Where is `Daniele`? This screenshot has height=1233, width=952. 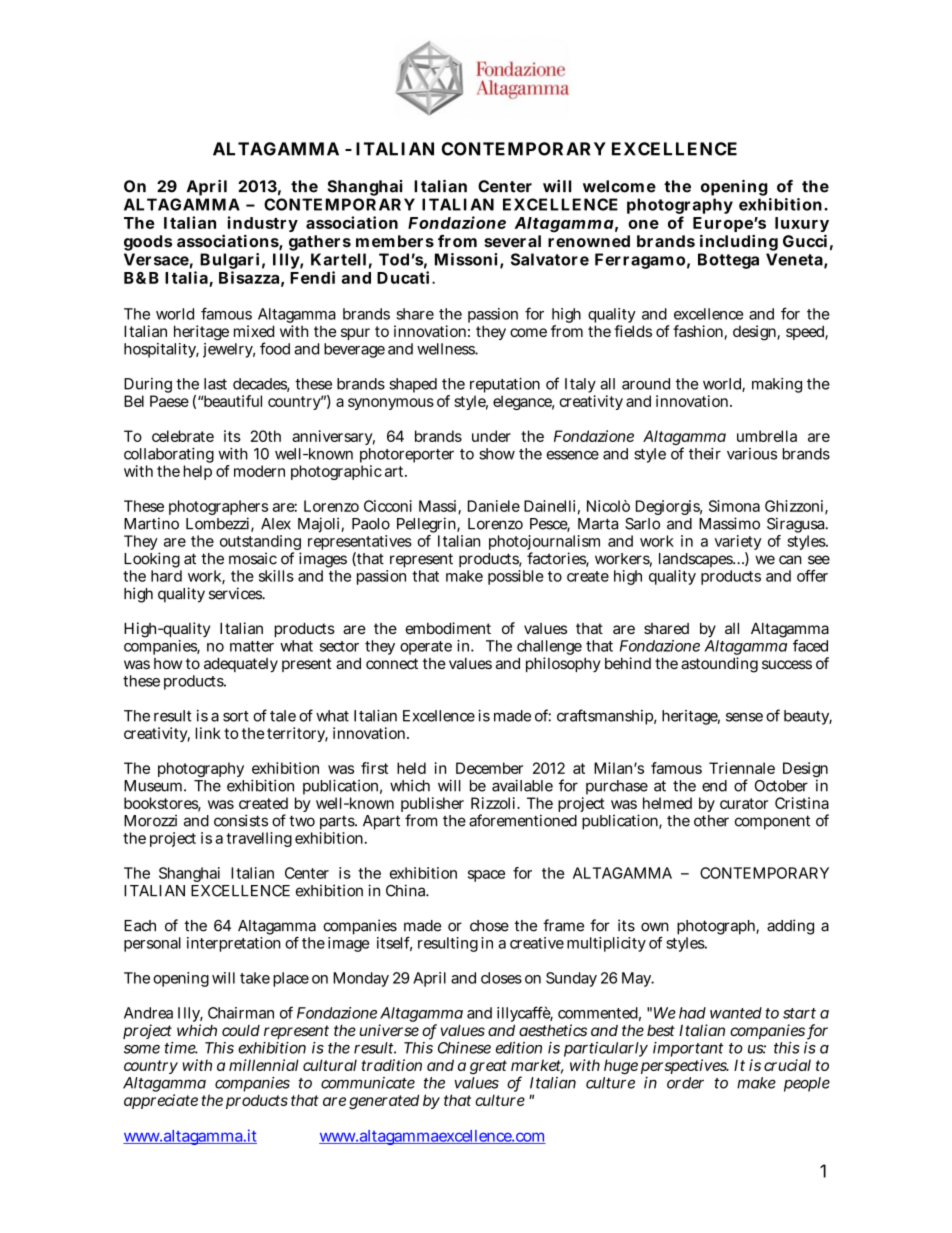
Daniele is located at coordinates (494, 506).
